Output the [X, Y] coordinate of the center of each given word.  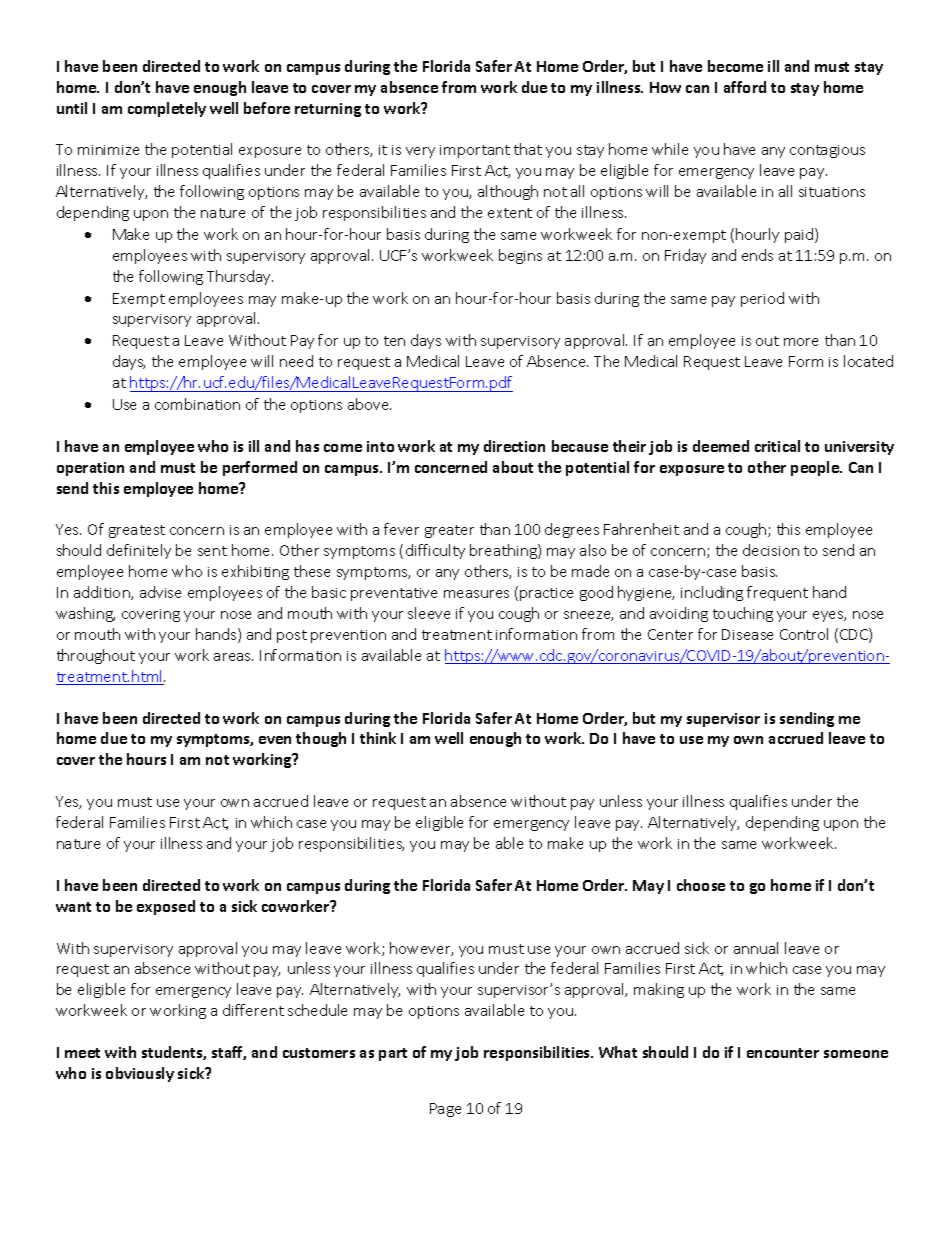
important [475, 151]
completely [167, 109]
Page [445, 1110]
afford [745, 87]
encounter [783, 1053]
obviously [140, 1074]
